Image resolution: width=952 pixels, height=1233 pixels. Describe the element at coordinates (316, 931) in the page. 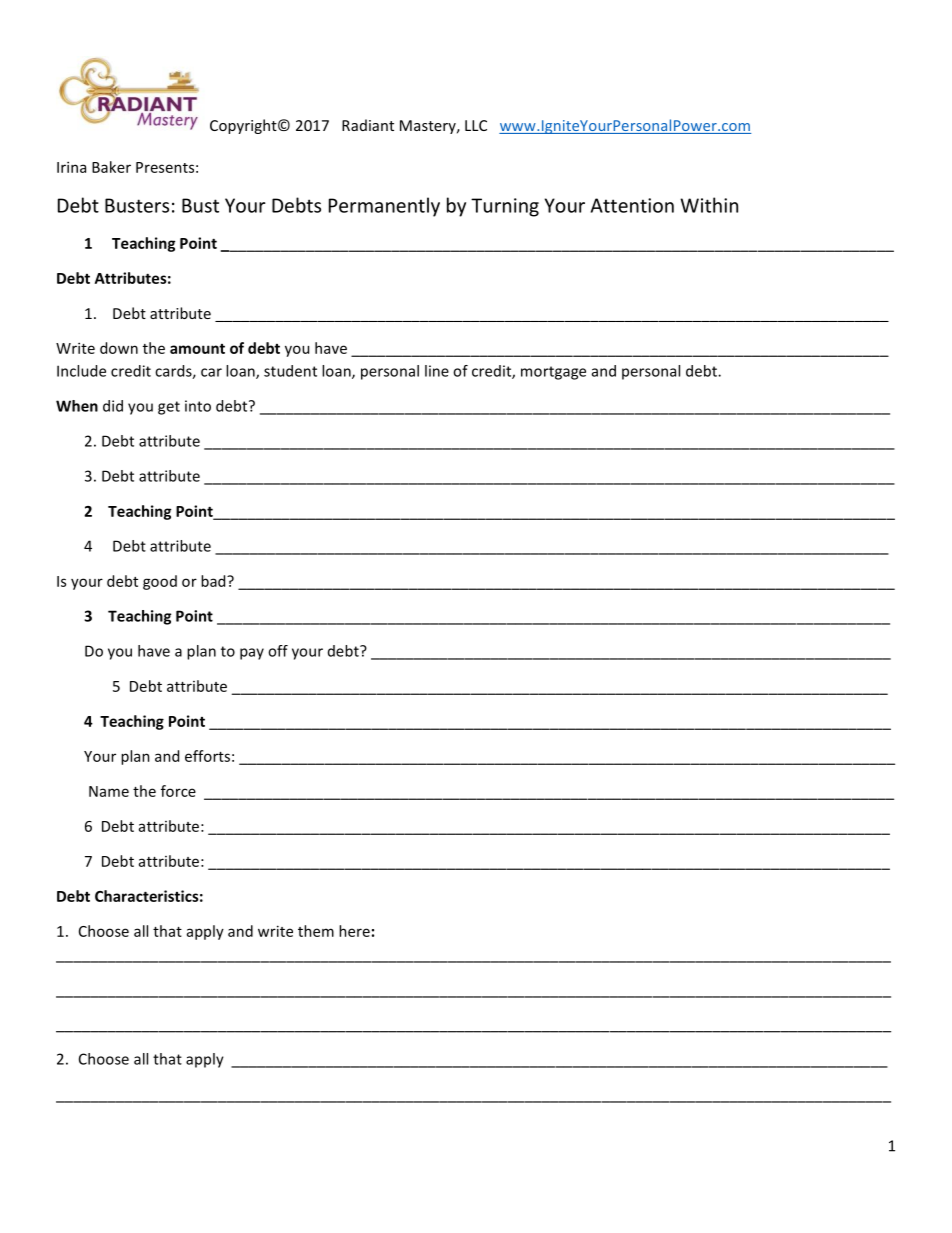

I see `them` at that location.
